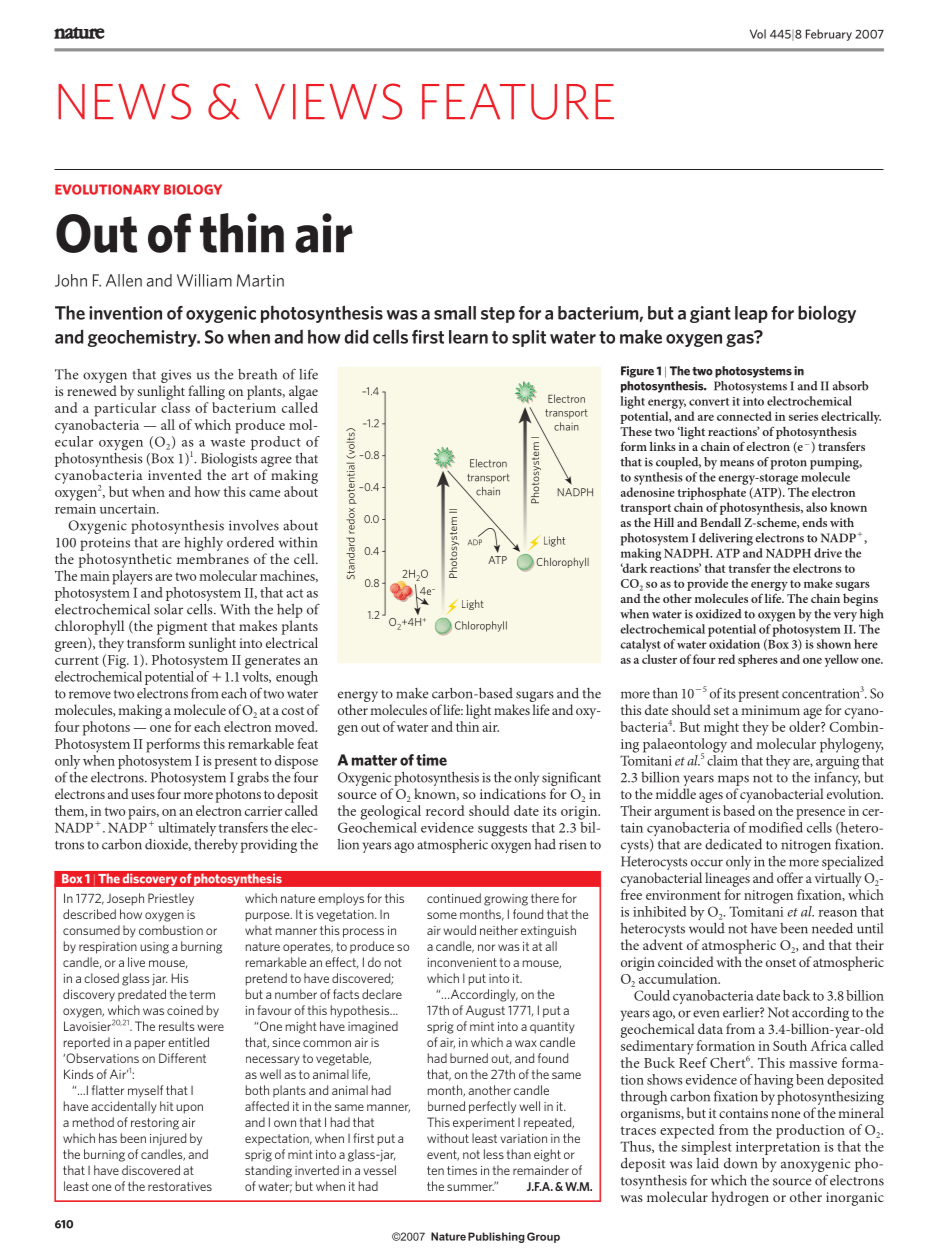 This page has width=952, height=1251. Describe the element at coordinates (124, 101) in the page. I see `NEWS` at that location.
